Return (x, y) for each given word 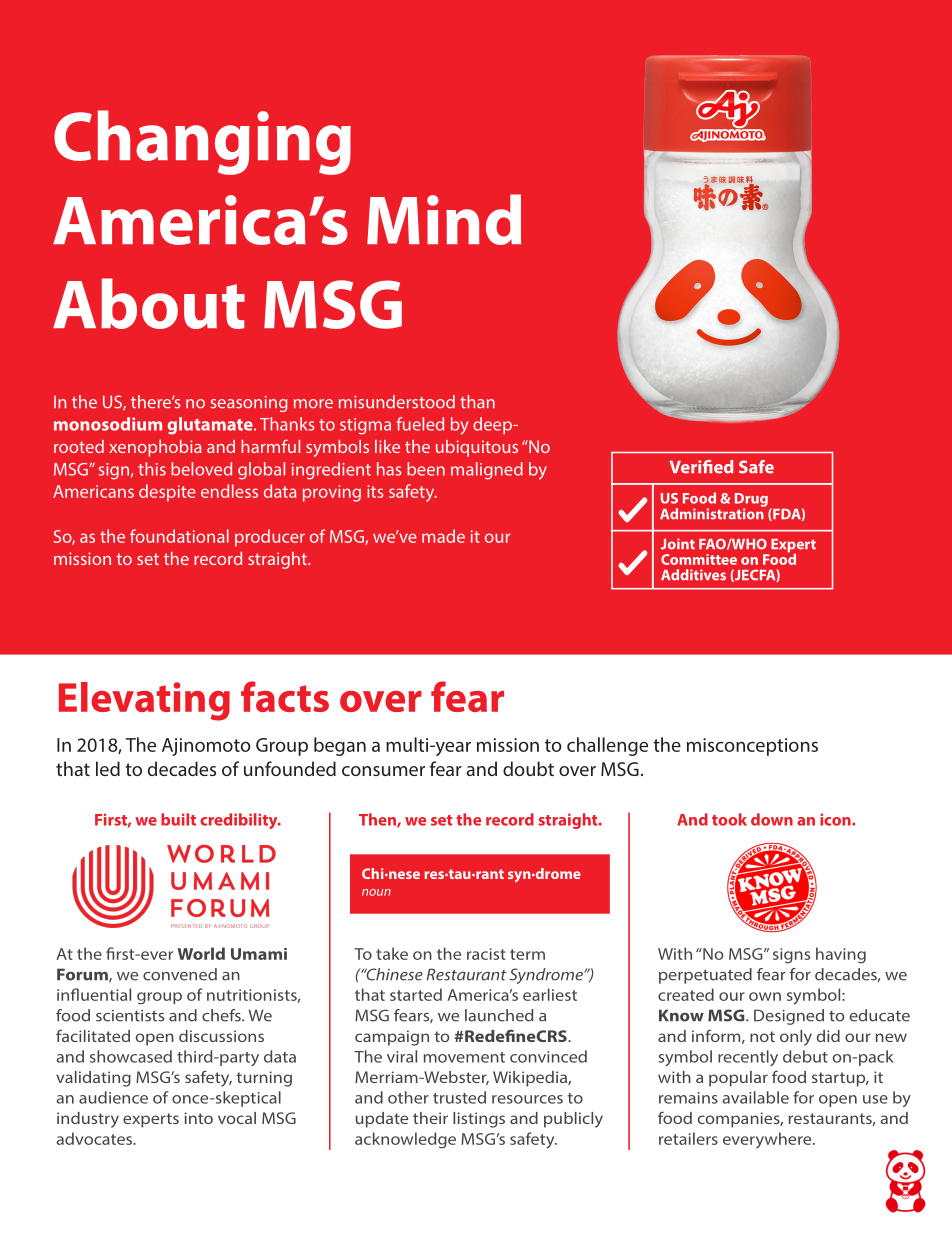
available (755, 1097)
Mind (444, 219)
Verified (701, 467)
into (198, 1118)
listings (479, 1120)
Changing (202, 142)
